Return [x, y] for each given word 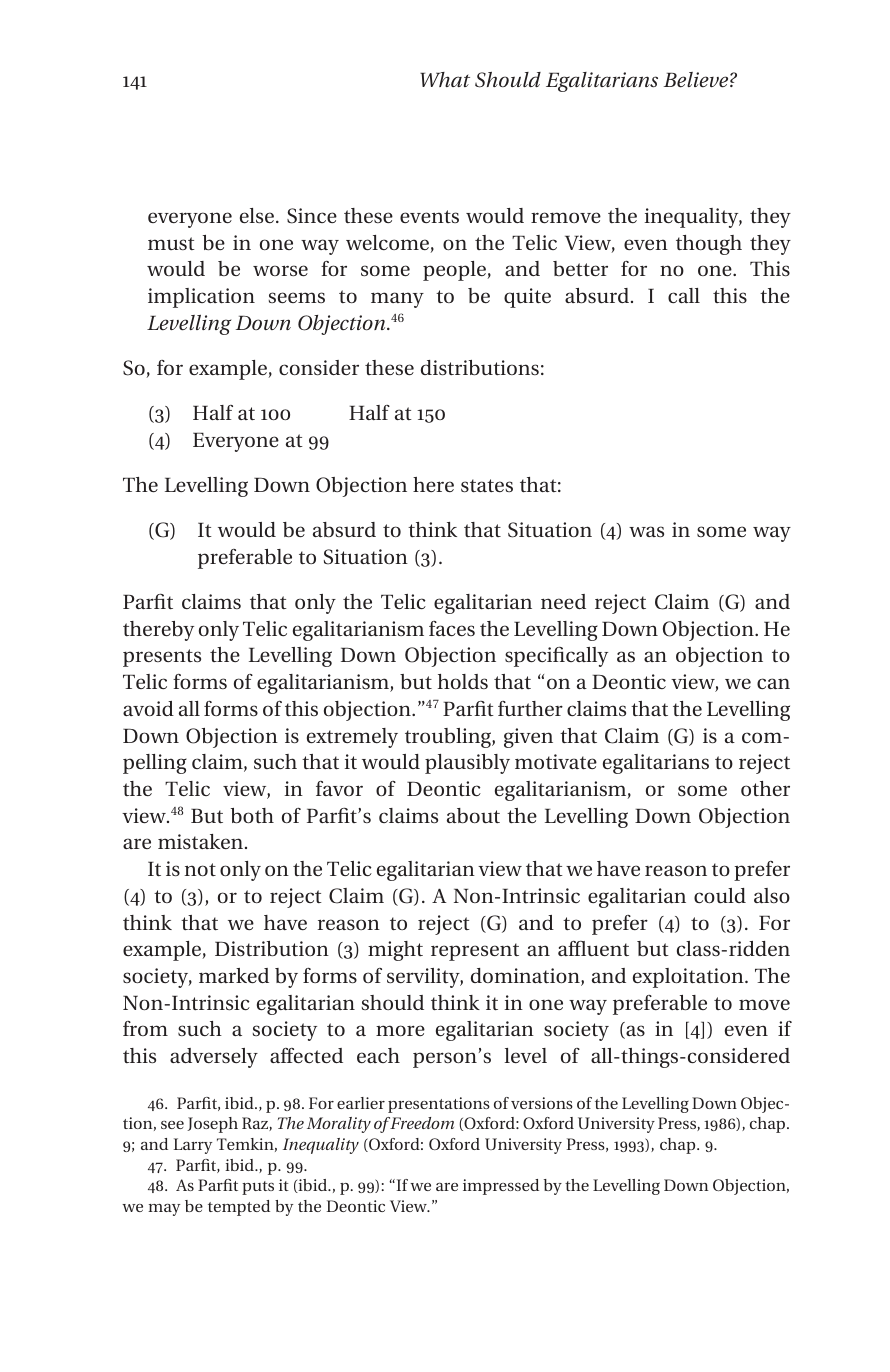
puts [258, 1188]
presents [162, 658]
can [773, 683]
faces [452, 628]
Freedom [421, 1123]
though [709, 245]
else [257, 215]
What [445, 79]
